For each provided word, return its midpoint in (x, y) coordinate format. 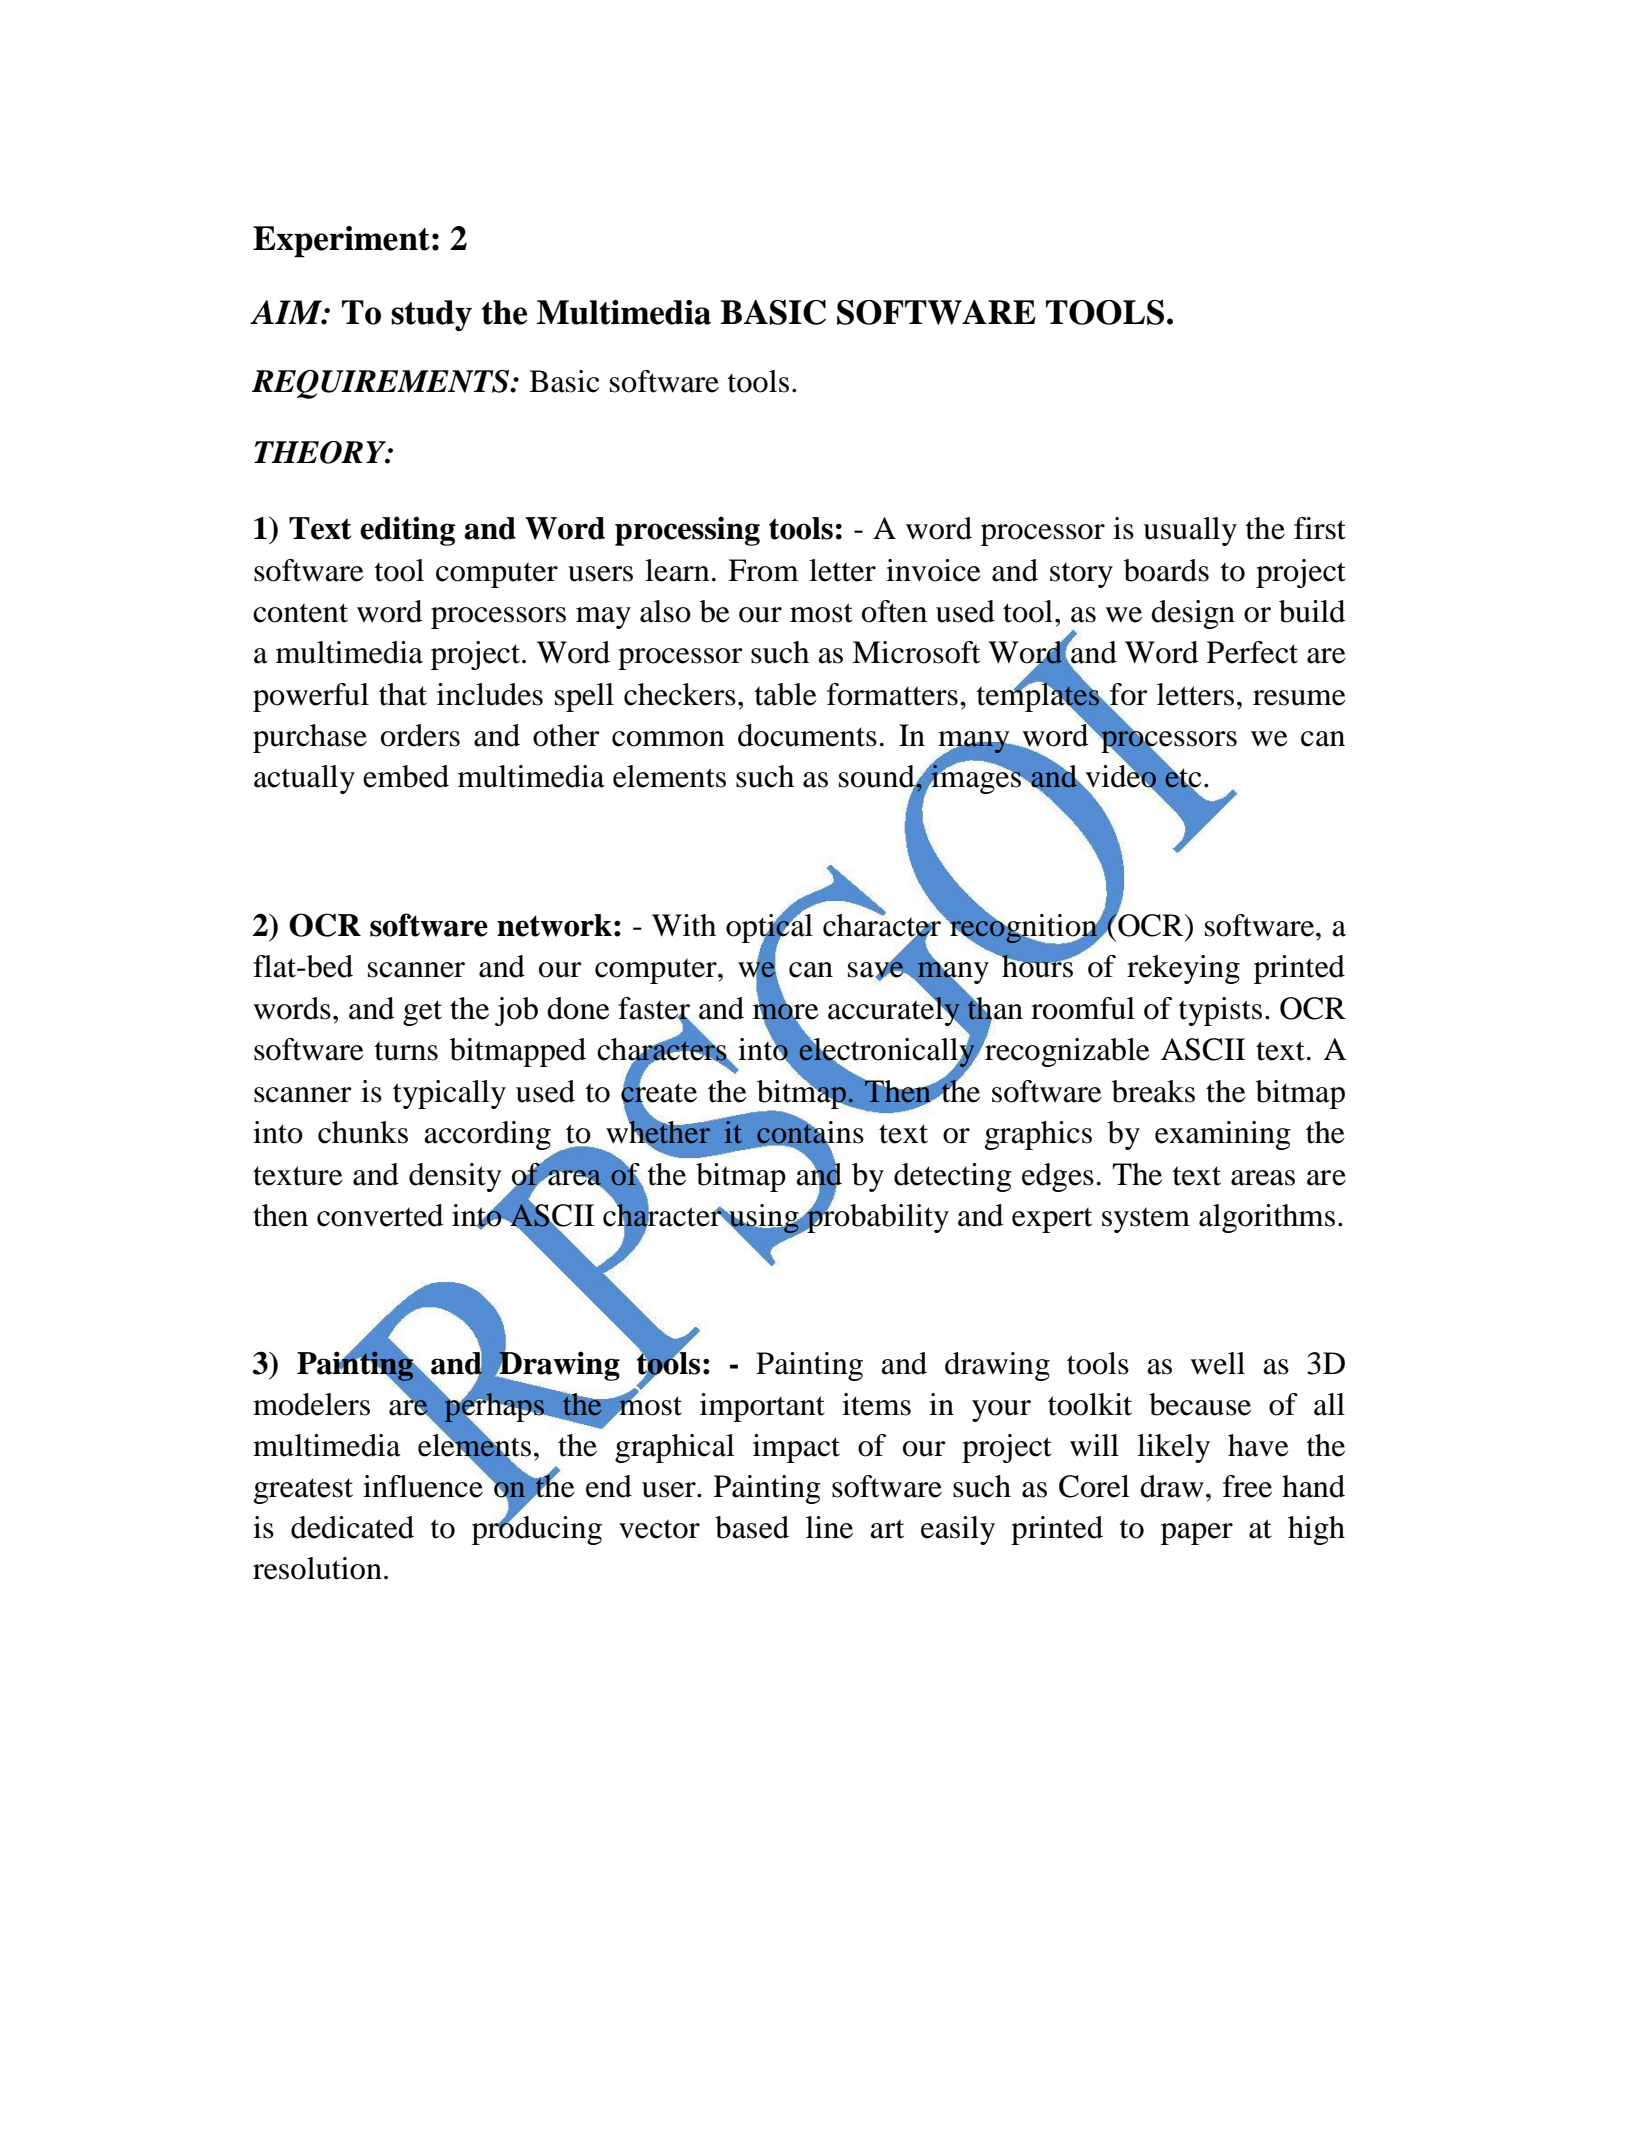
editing (407, 531)
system (1146, 1220)
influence (423, 1486)
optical (769, 928)
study (431, 315)
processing (687, 531)
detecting (953, 1177)
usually (1190, 531)
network (554, 925)
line (829, 1527)
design (1193, 614)
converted (380, 1215)
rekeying (1183, 969)
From (763, 570)
